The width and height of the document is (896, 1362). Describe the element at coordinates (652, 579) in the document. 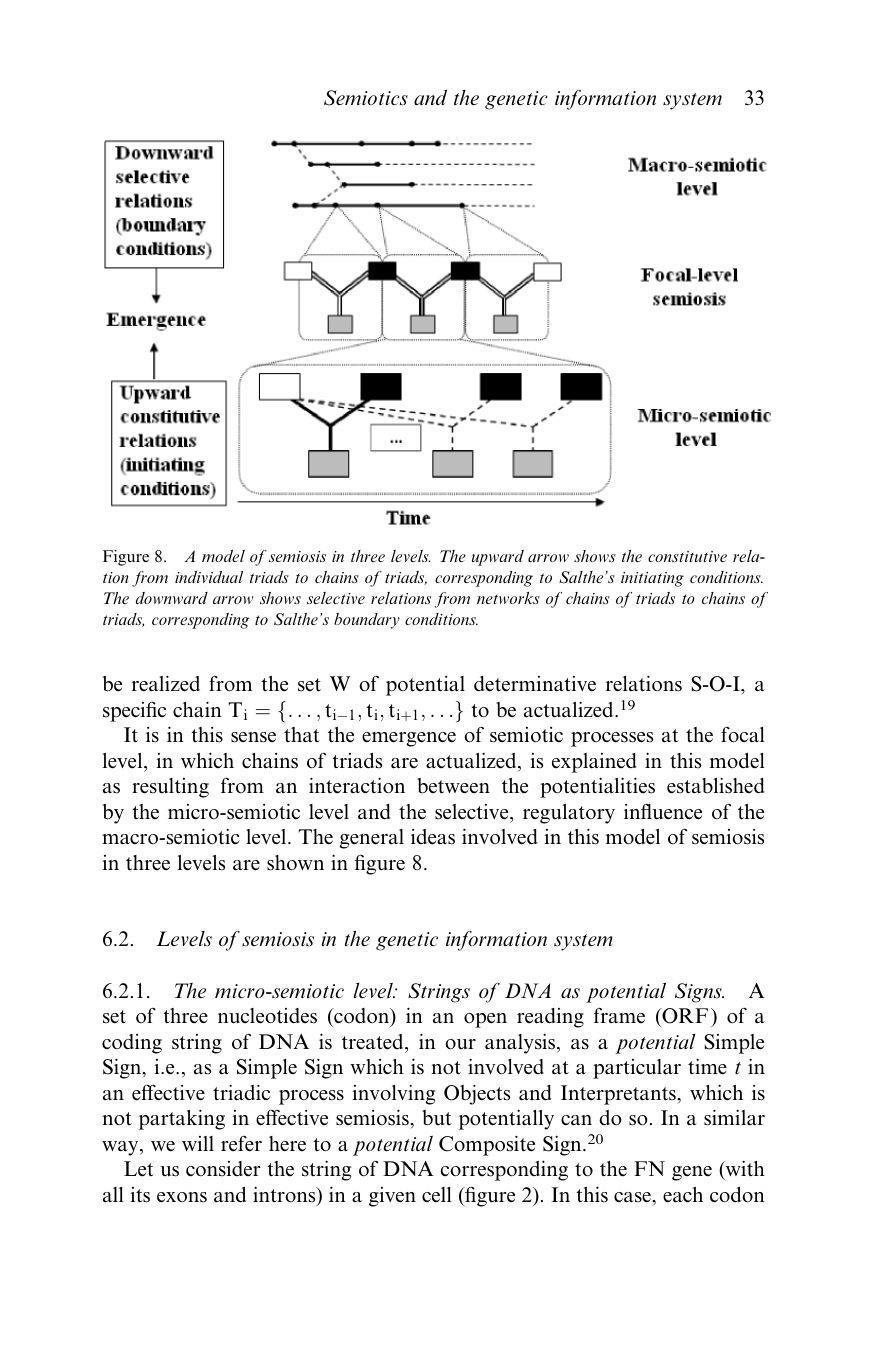

I see `initiating` at that location.
